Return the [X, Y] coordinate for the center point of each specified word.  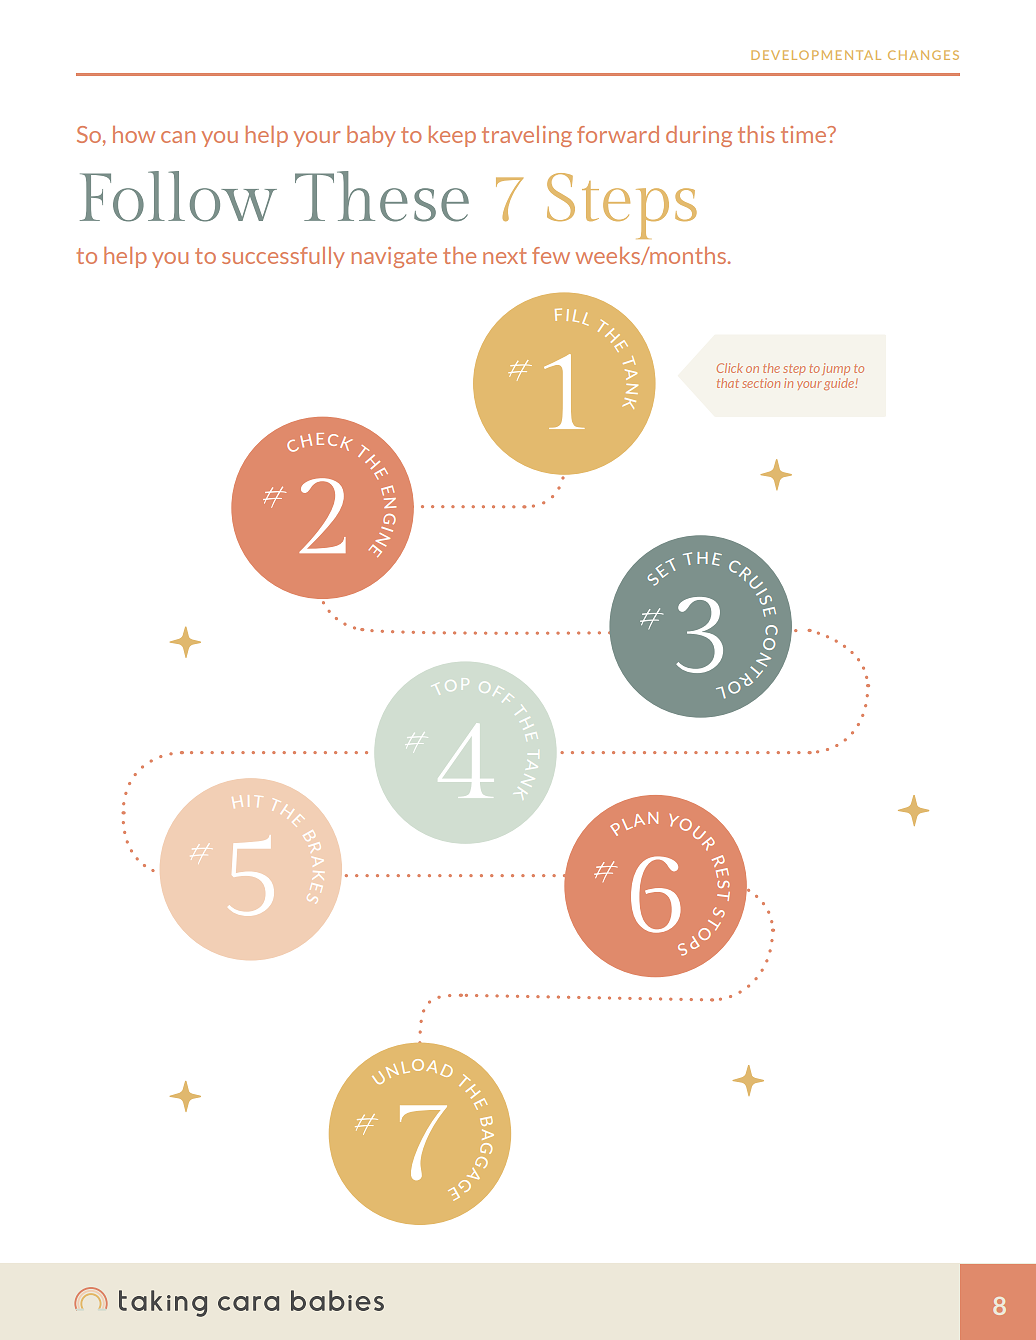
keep [452, 136]
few [551, 255]
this [756, 134]
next [504, 256]
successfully [283, 257]
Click [730, 368]
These [382, 196]
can [178, 137]
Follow [178, 196]
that [728, 383]
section [761, 383]
